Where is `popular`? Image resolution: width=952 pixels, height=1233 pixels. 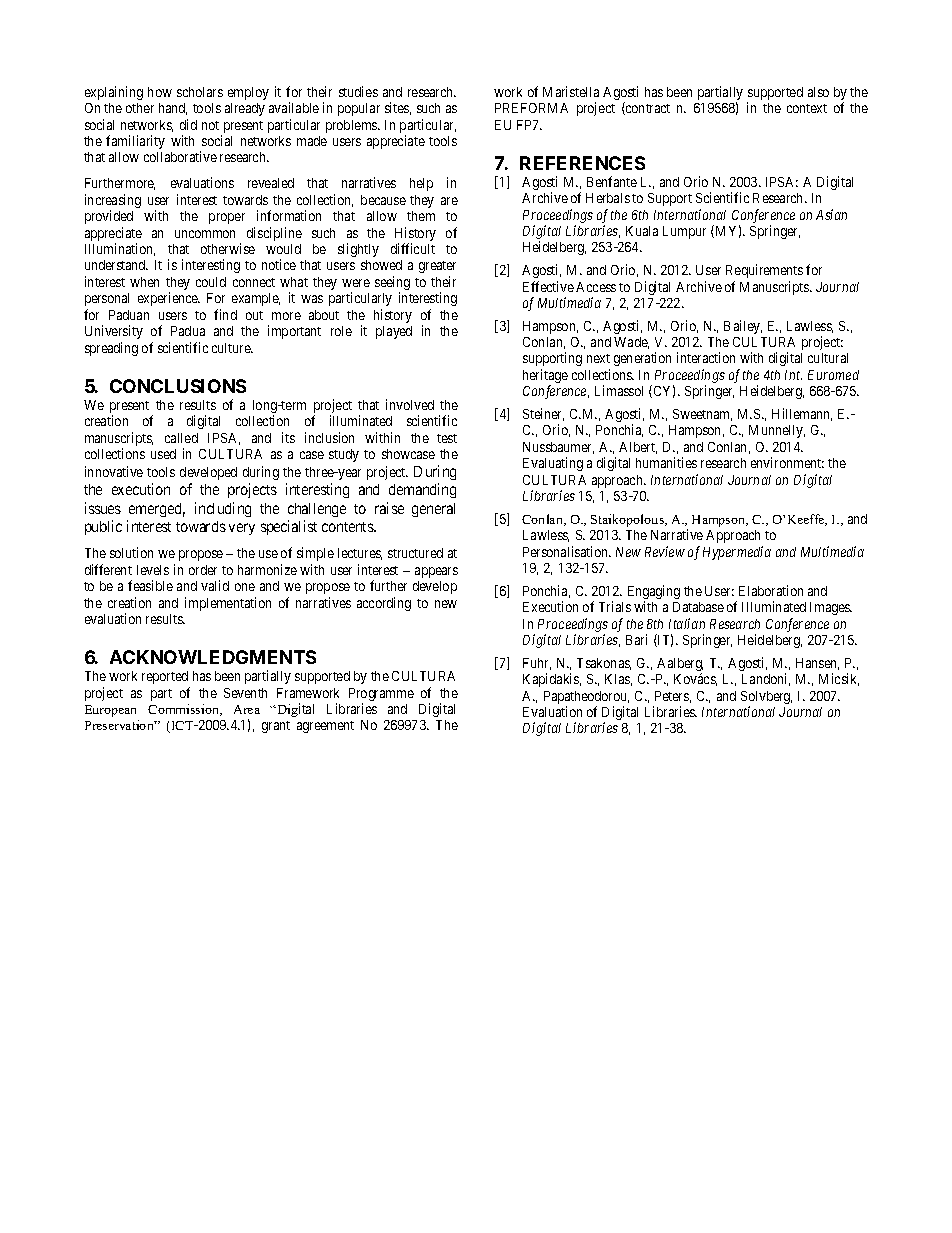 popular is located at coordinates (359, 109).
